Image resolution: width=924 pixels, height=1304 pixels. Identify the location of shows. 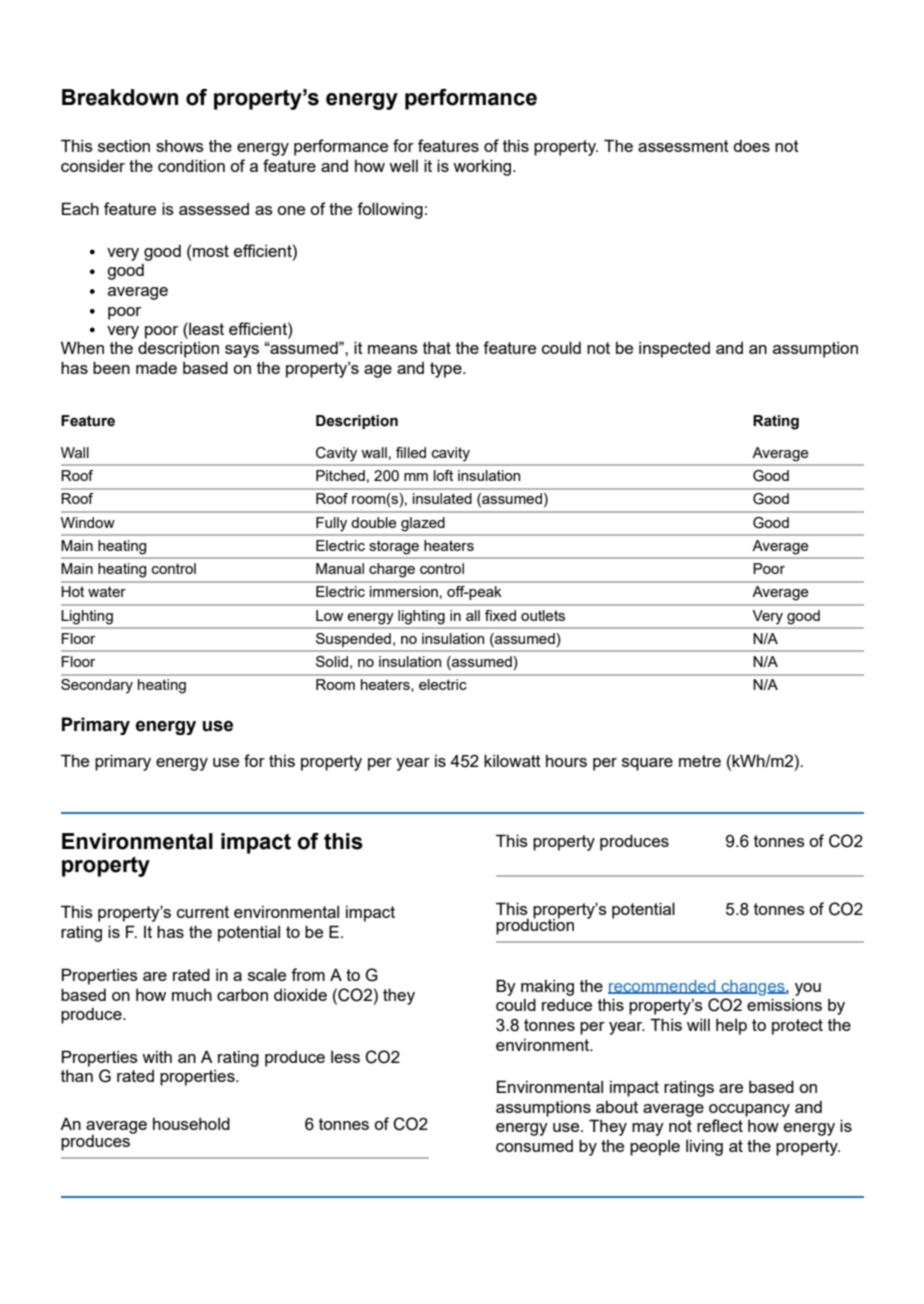
(180, 146).
